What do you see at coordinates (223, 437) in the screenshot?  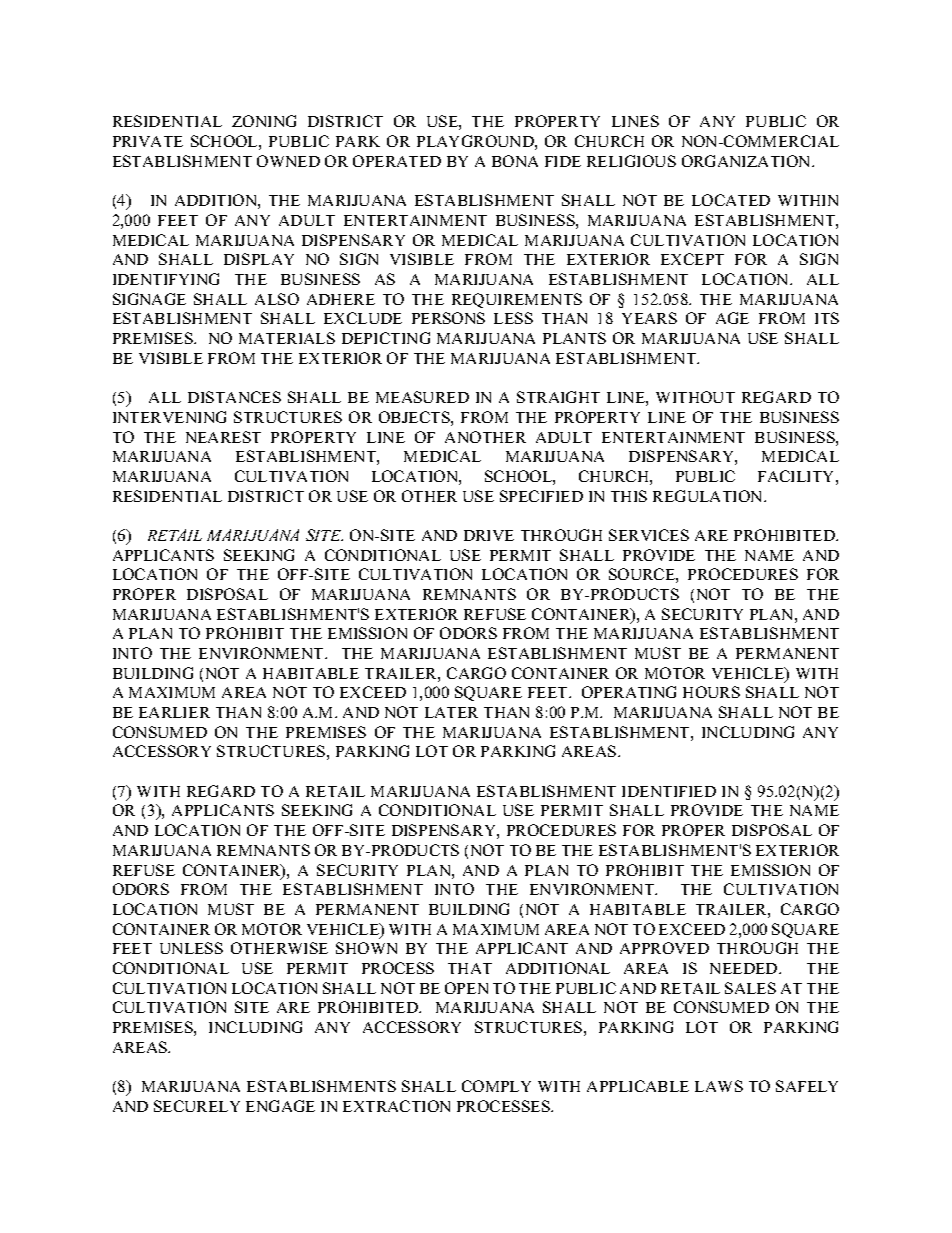 I see `NEAREST` at bounding box center [223, 437].
